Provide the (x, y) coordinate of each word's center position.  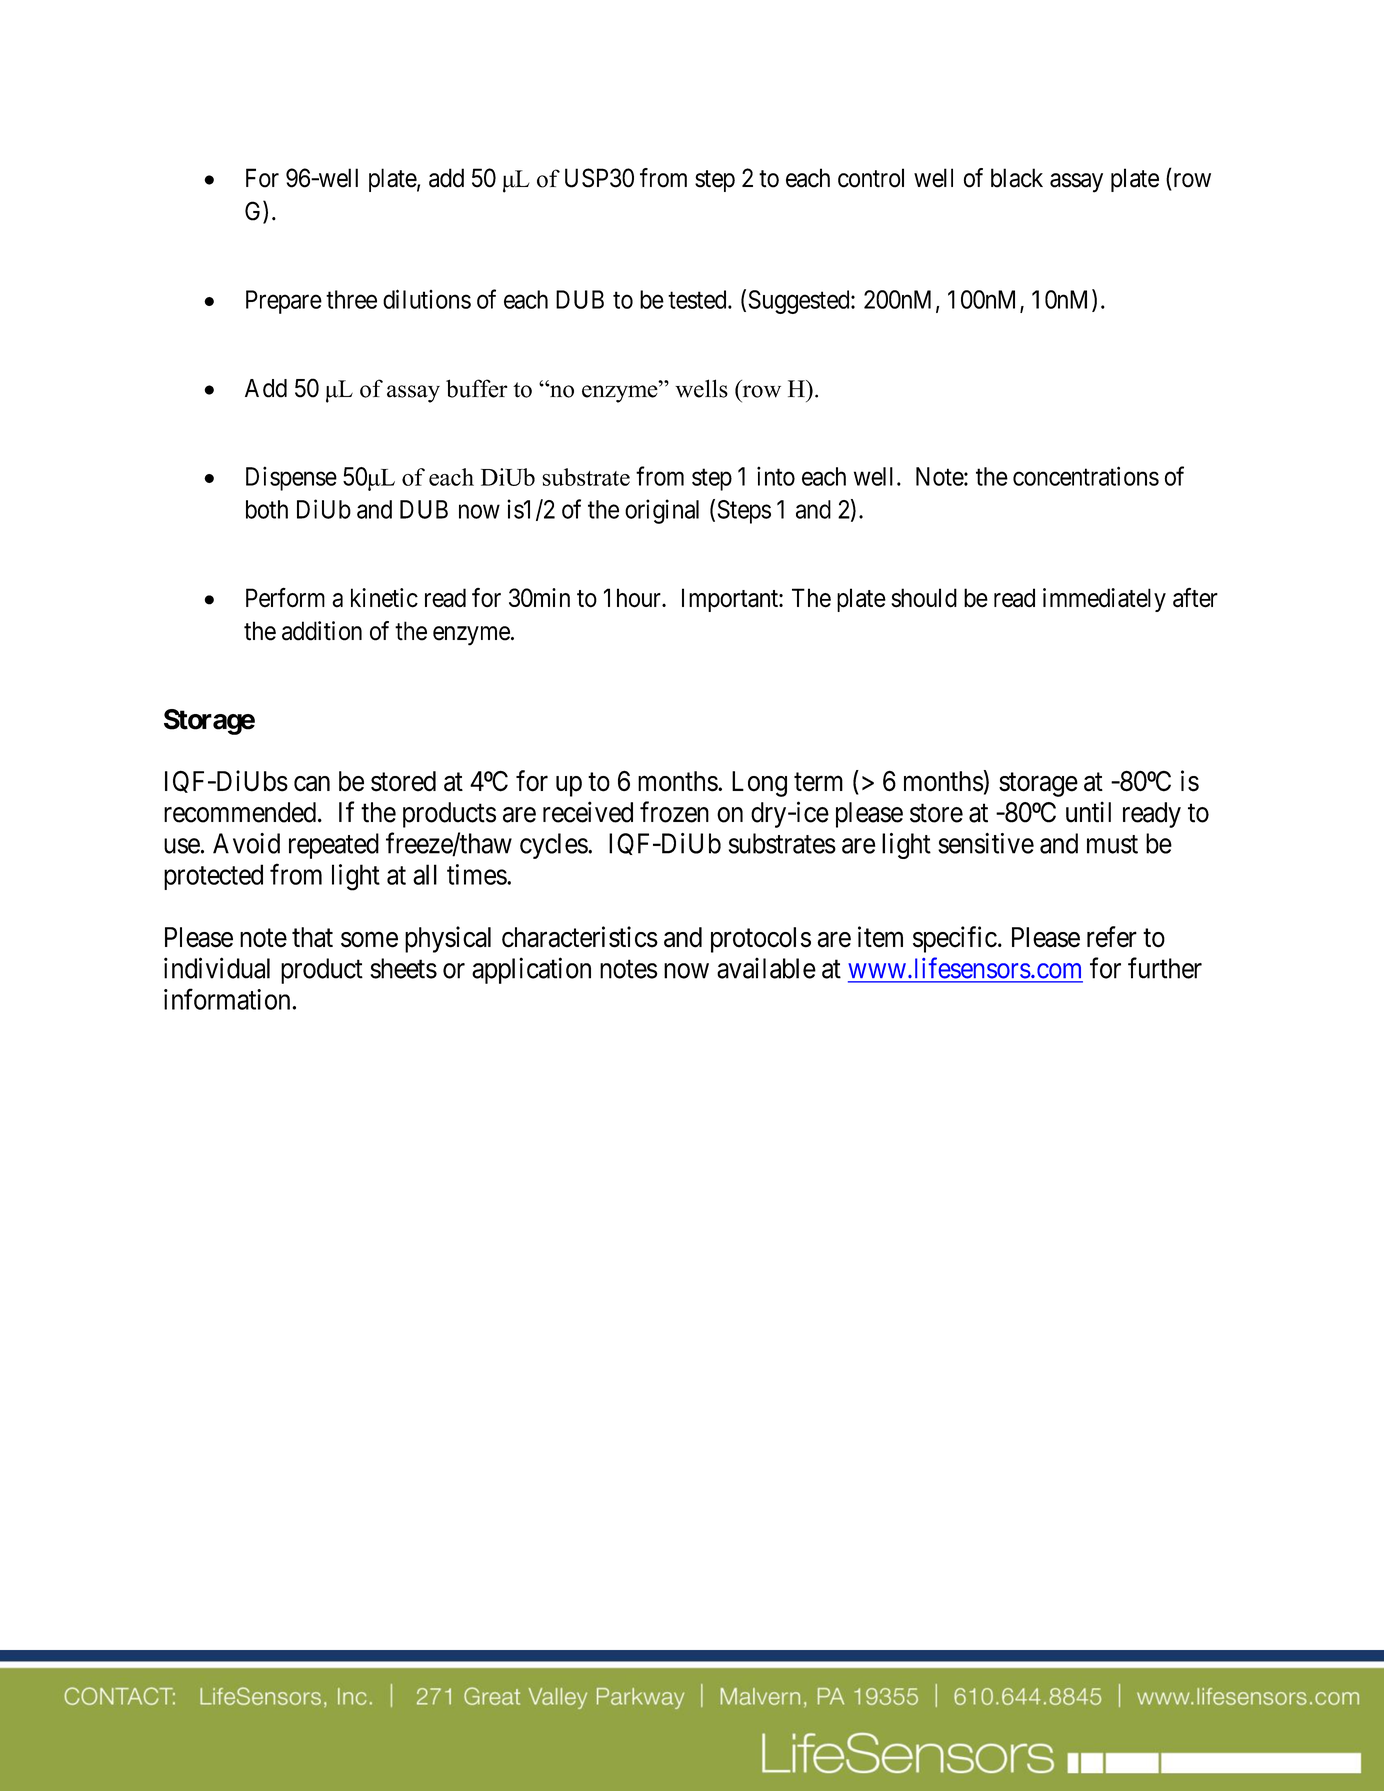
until (1088, 812)
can (312, 784)
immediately (1104, 600)
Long (759, 784)
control (871, 178)
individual (217, 968)
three (351, 299)
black (1017, 178)
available (766, 968)
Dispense (291, 478)
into (776, 476)
